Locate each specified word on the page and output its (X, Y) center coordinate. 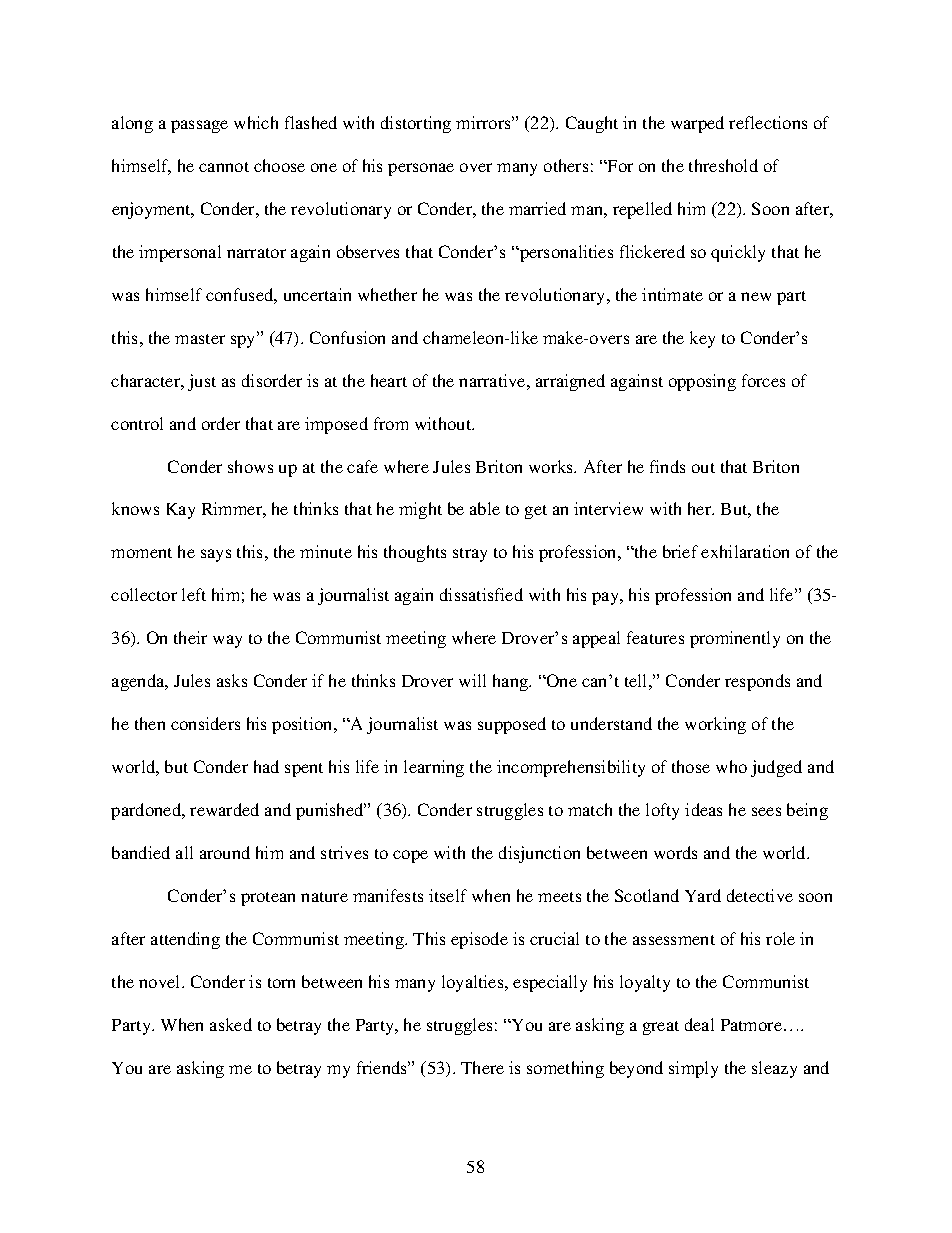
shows (250, 466)
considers (205, 723)
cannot (224, 167)
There (482, 1067)
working (715, 725)
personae (421, 169)
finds (667, 466)
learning (434, 768)
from (391, 423)
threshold (723, 165)
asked (231, 1024)
